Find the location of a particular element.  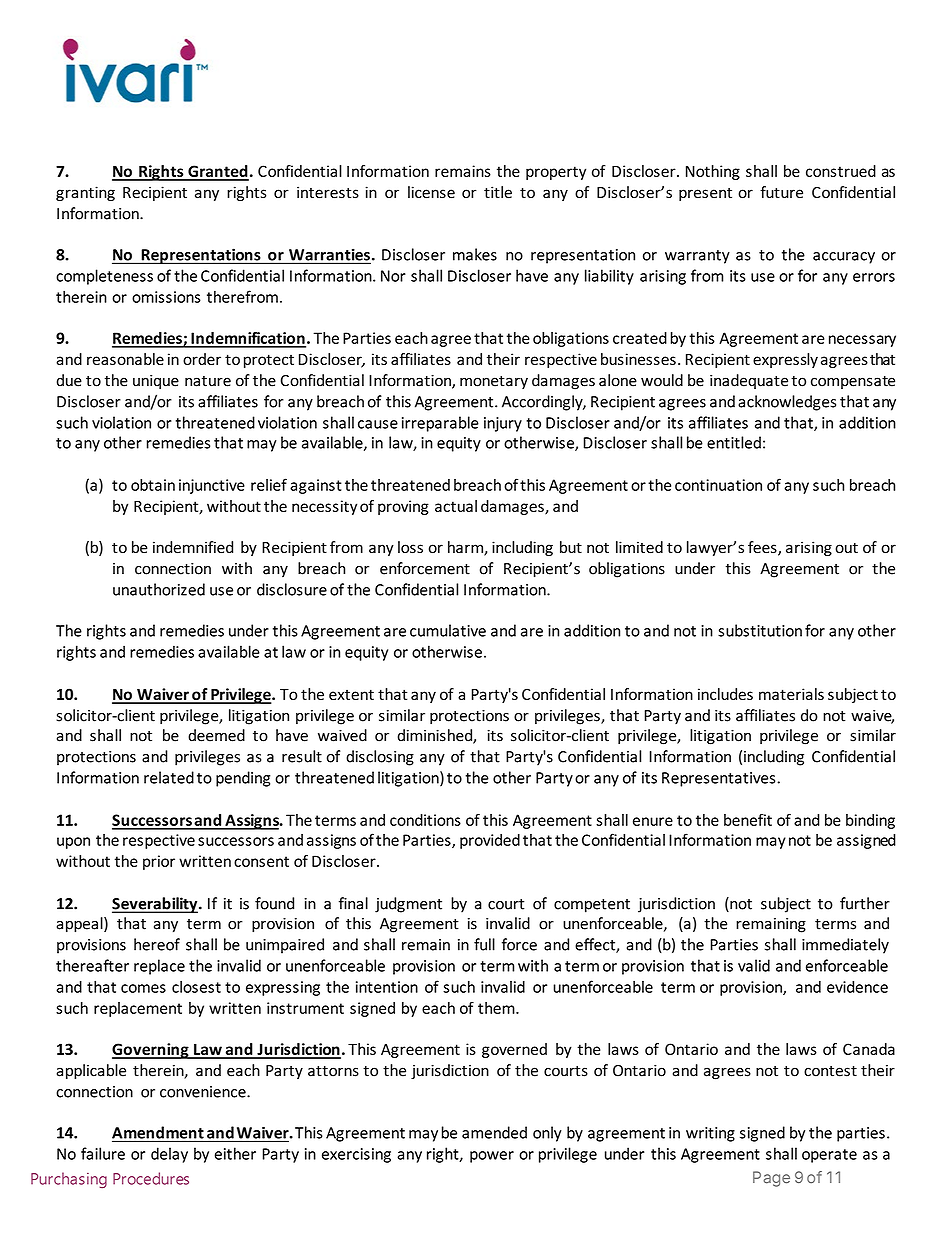

provided is located at coordinates (490, 841).
